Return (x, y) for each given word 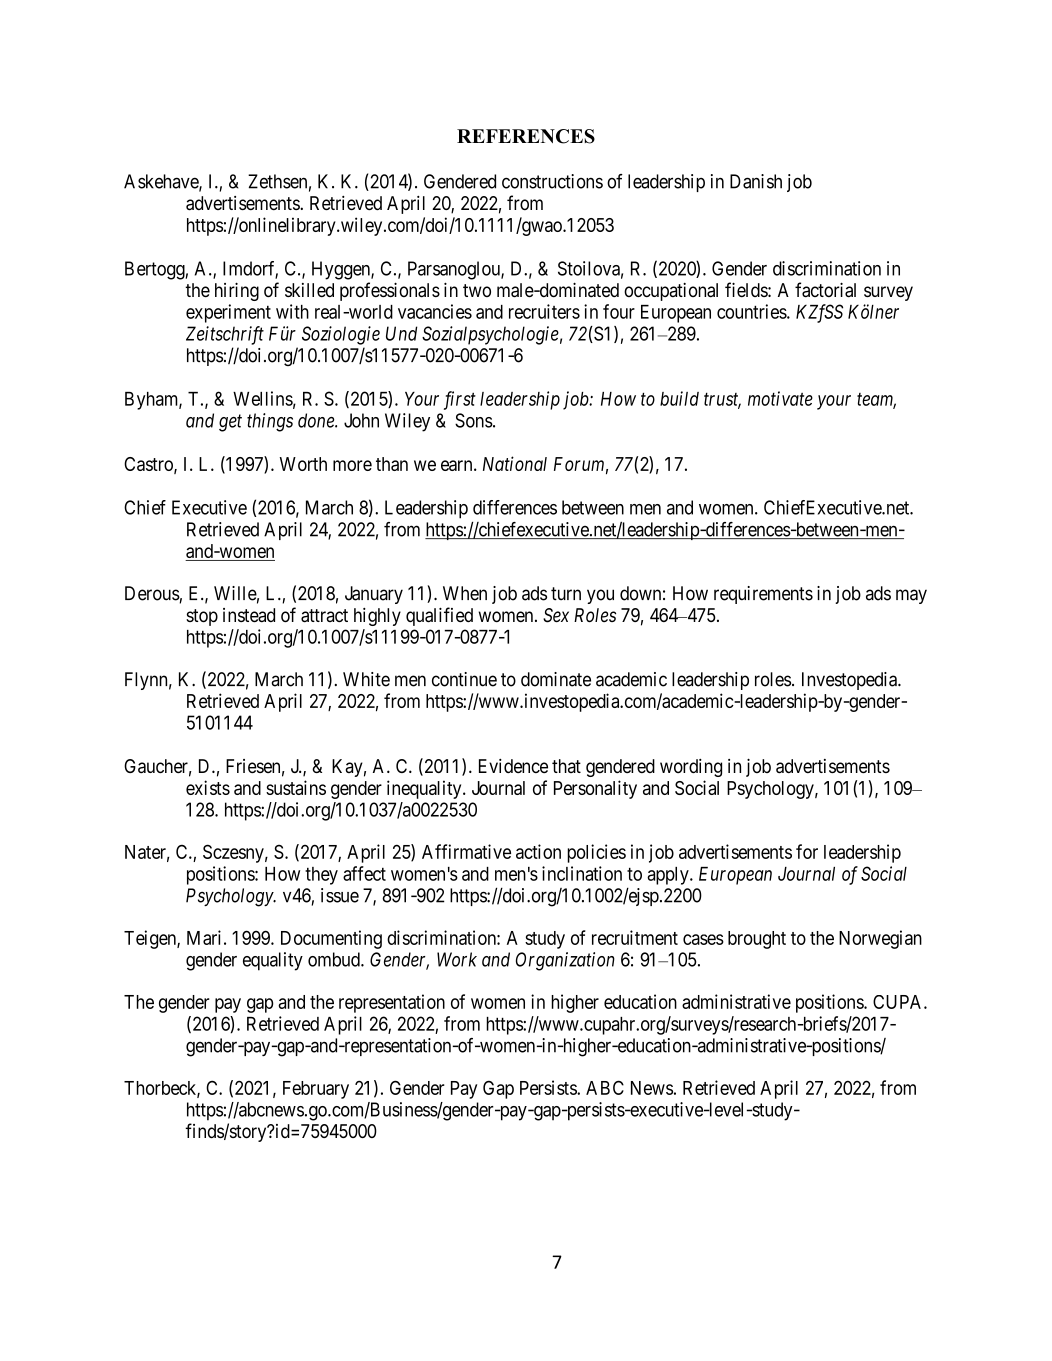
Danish (756, 181)
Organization (565, 961)
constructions (552, 181)
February (316, 1090)
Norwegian (880, 939)
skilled (309, 290)
